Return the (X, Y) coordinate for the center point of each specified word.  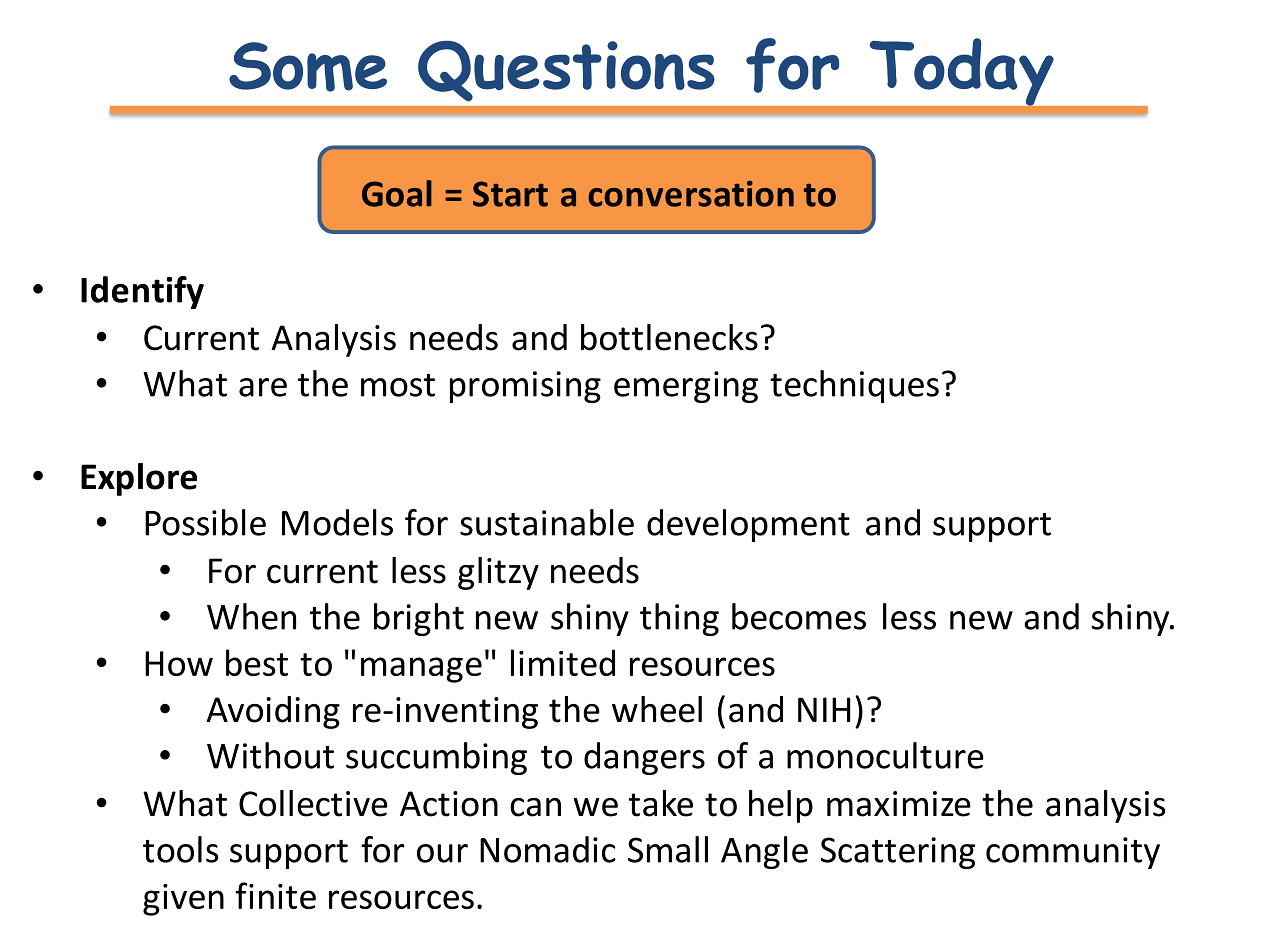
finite (275, 895)
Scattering (898, 853)
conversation (691, 194)
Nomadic (548, 849)
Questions (566, 71)
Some (308, 67)
